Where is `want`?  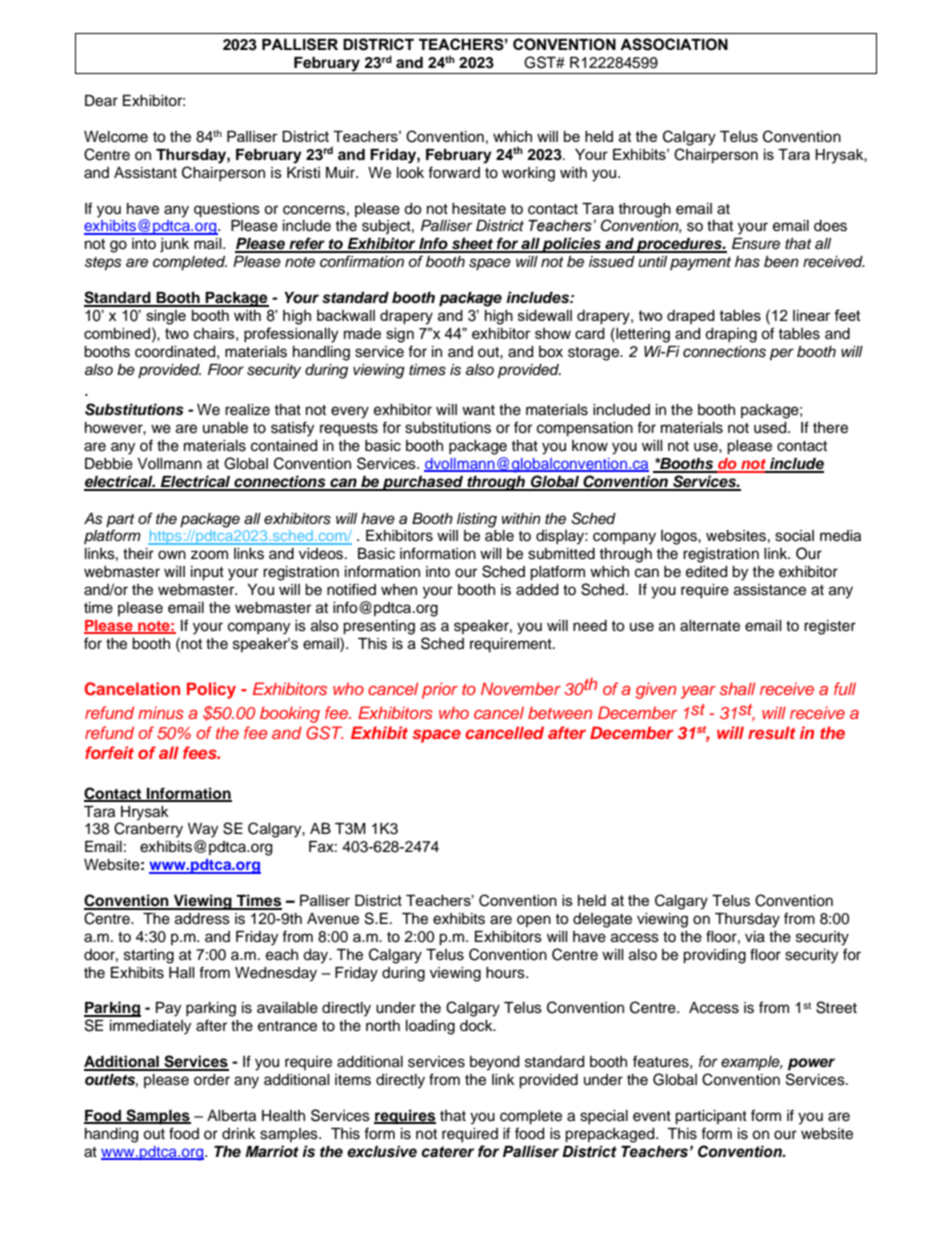
want is located at coordinates (478, 410).
